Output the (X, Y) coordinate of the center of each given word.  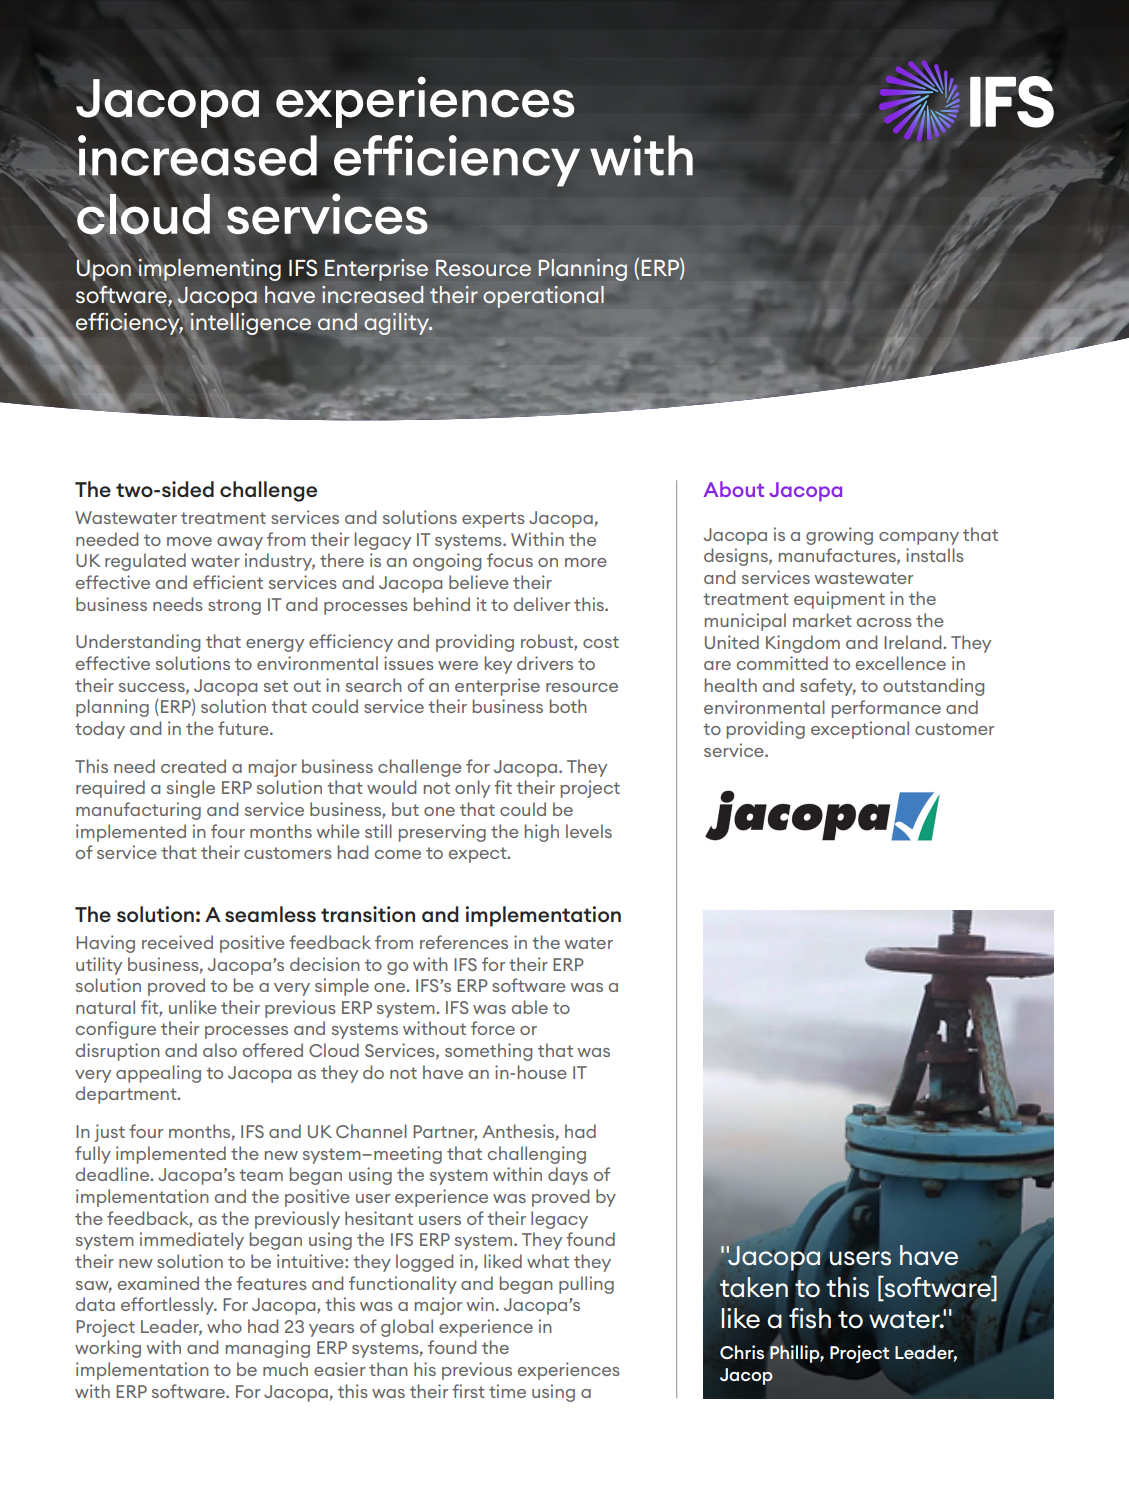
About (734, 489)
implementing (210, 271)
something (488, 1052)
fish (810, 1318)
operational (543, 297)
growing (839, 536)
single (191, 789)
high (542, 833)
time (507, 1391)
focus (510, 560)
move (189, 541)
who (224, 1326)
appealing (158, 1074)
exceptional (860, 730)
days (568, 1176)
